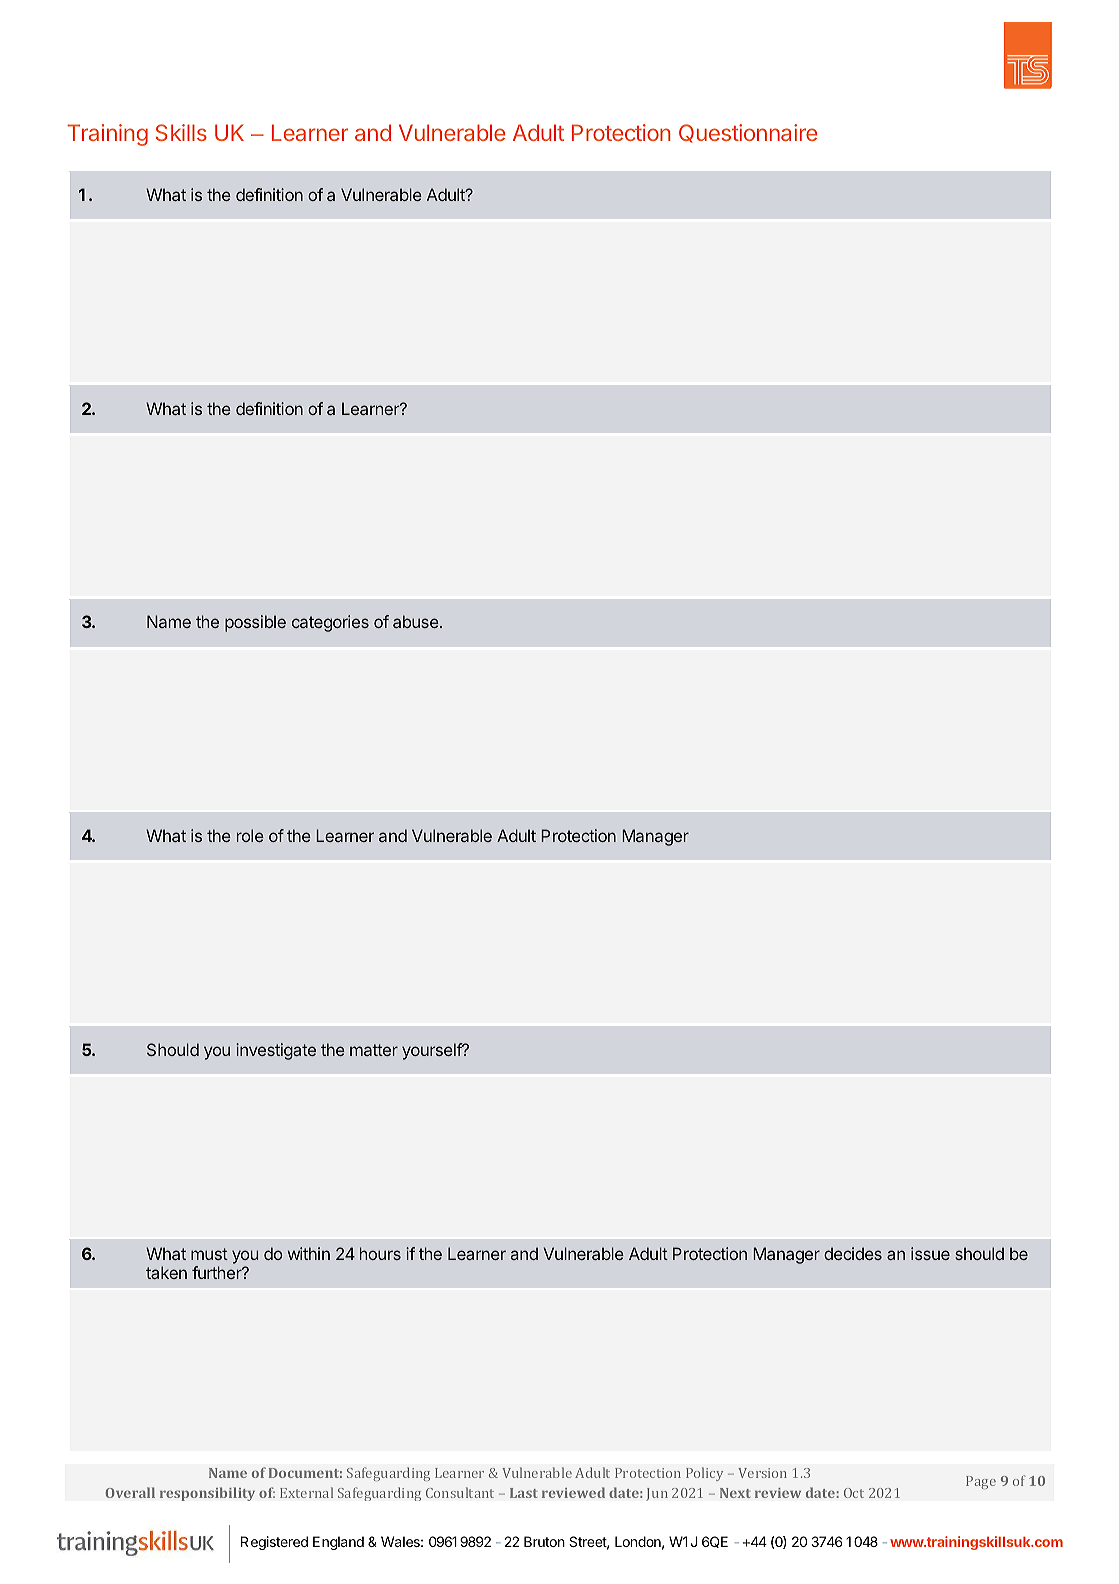  What do you see at coordinates (416, 621) in the image?
I see `abuse` at bounding box center [416, 621].
